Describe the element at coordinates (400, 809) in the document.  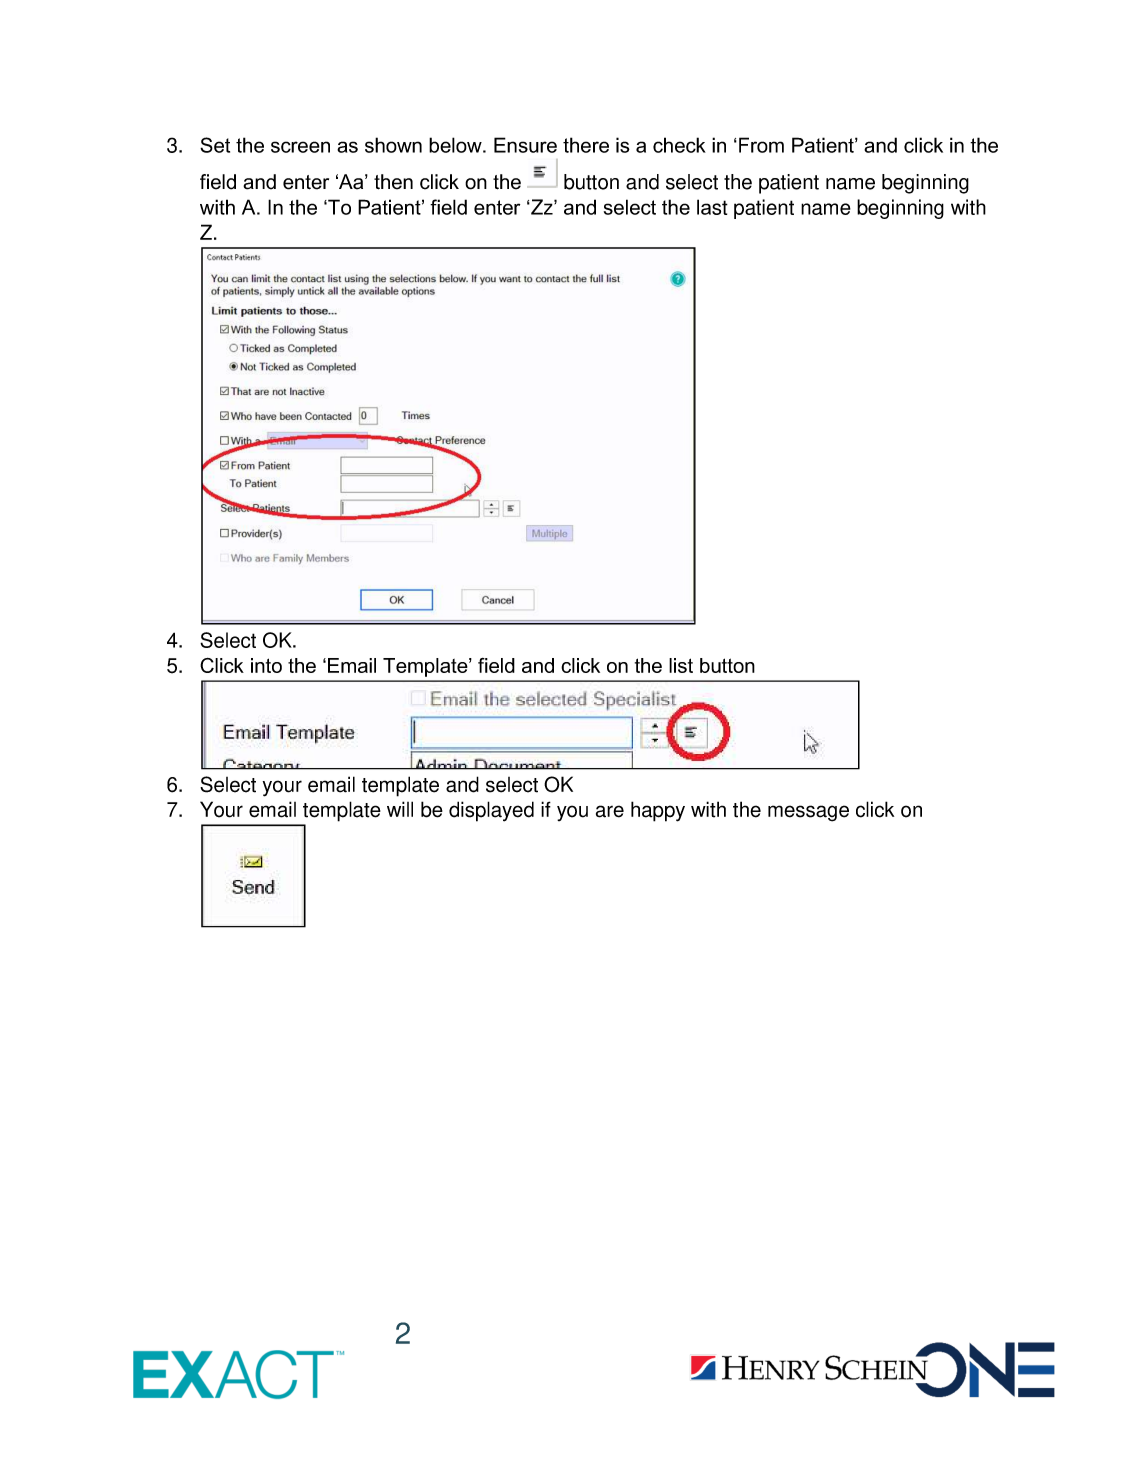
I see `will` at that location.
